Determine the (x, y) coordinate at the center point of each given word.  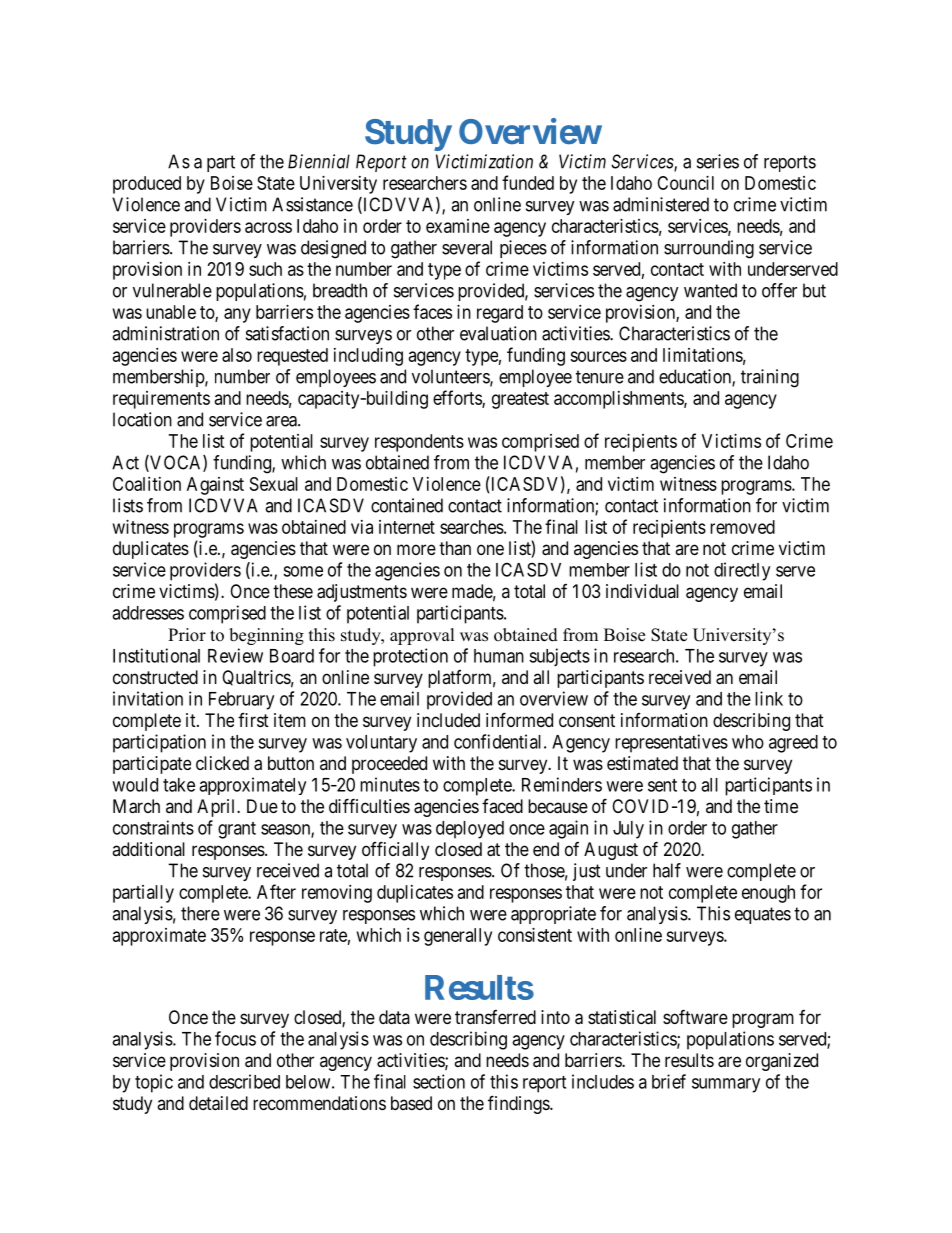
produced (147, 185)
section (439, 1081)
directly (742, 571)
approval (422, 636)
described (244, 1081)
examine (458, 226)
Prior (187, 635)
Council (685, 183)
